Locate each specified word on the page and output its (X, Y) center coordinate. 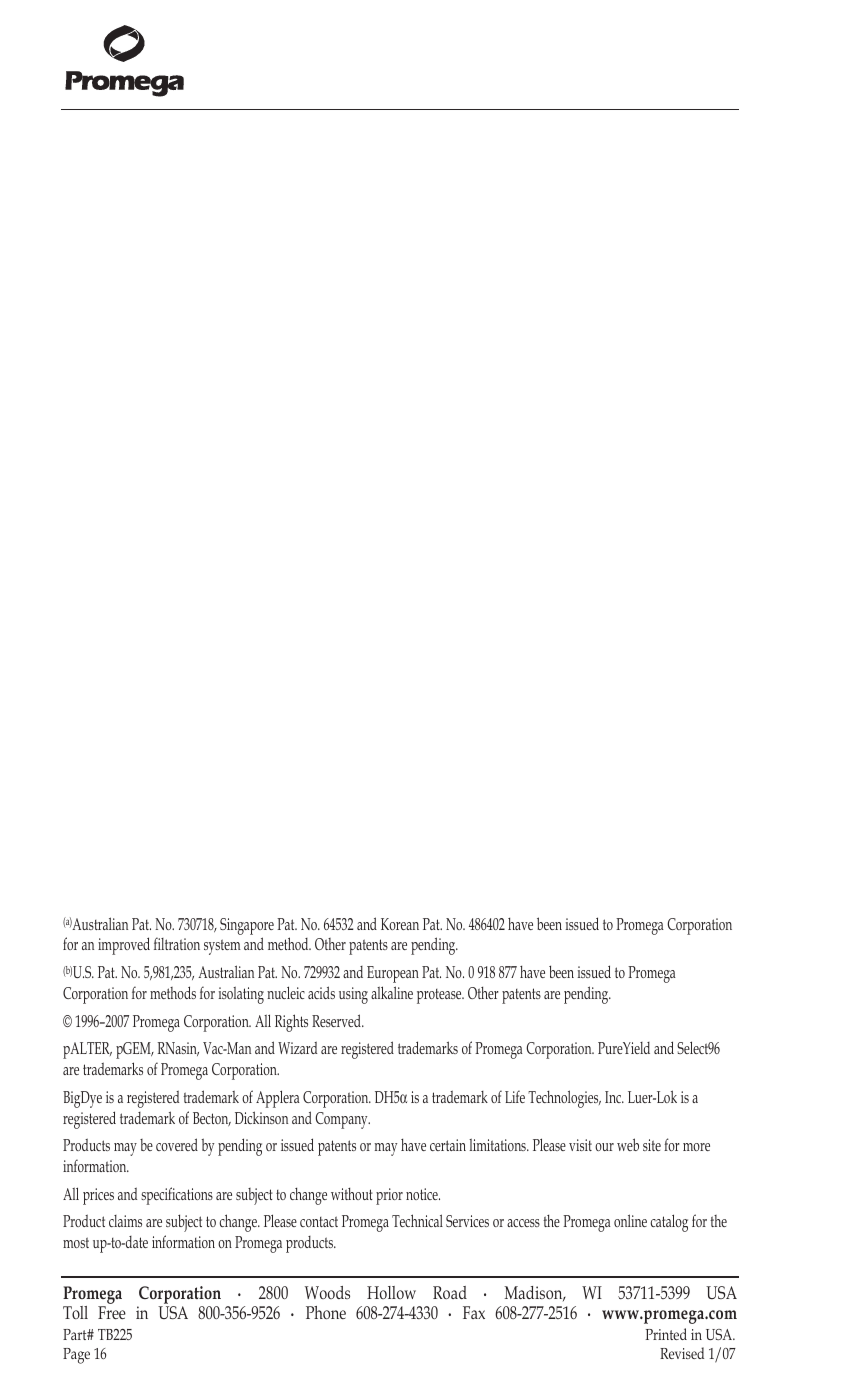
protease (440, 996)
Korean (400, 924)
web (628, 1144)
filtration (177, 943)
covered (177, 1144)
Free (112, 1312)
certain (448, 1145)
